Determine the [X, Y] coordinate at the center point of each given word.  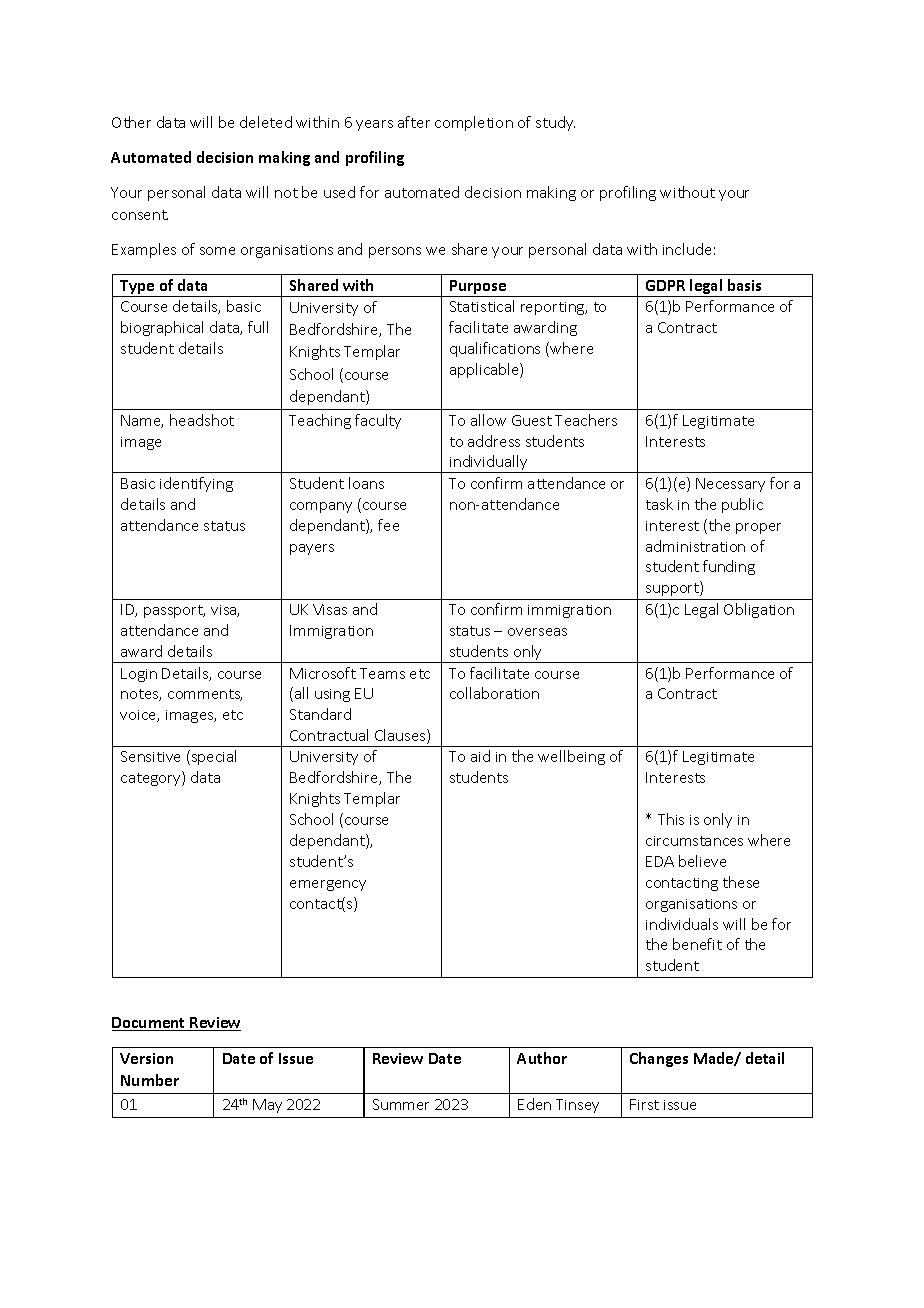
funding [729, 567]
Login [139, 675]
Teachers [586, 420]
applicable [485, 370]
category [152, 778]
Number [150, 1080]
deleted [266, 122]
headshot [202, 420]
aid [480, 756]
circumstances [694, 841]
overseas [537, 632]
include [687, 249]
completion [474, 123]
